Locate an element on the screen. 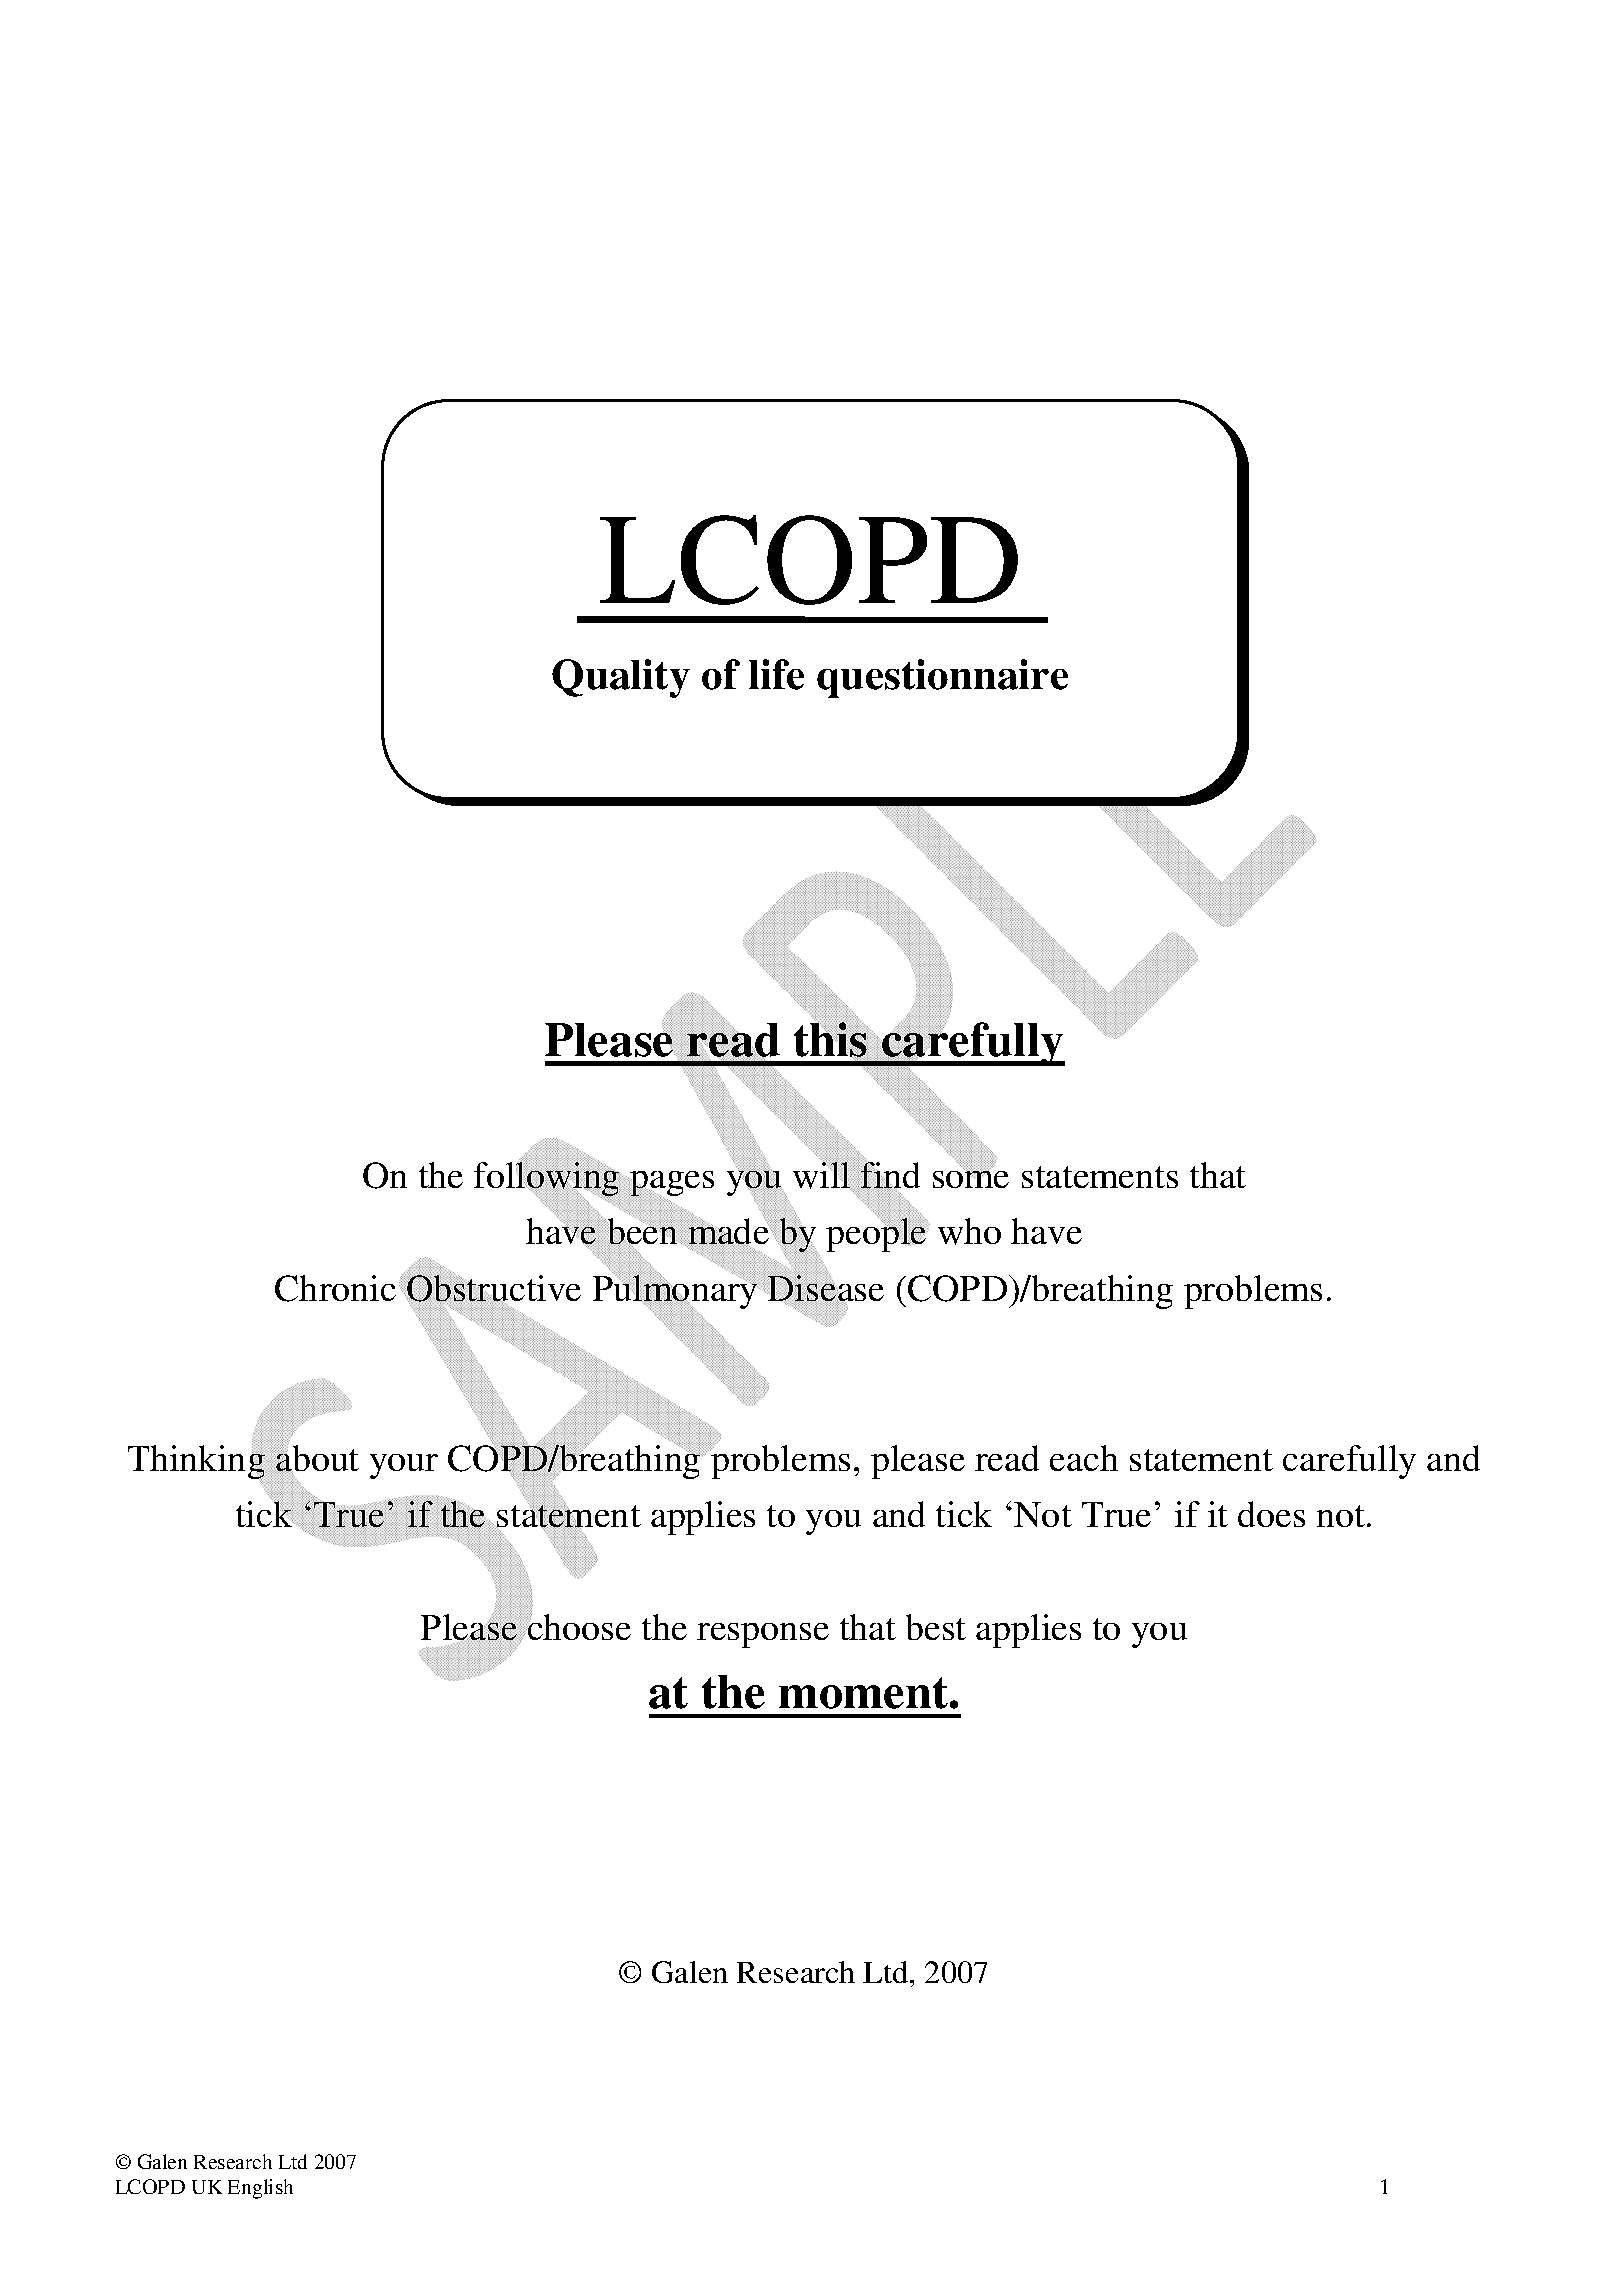 The height and width of the screenshot is (2276, 1608). response is located at coordinates (763, 1635).
